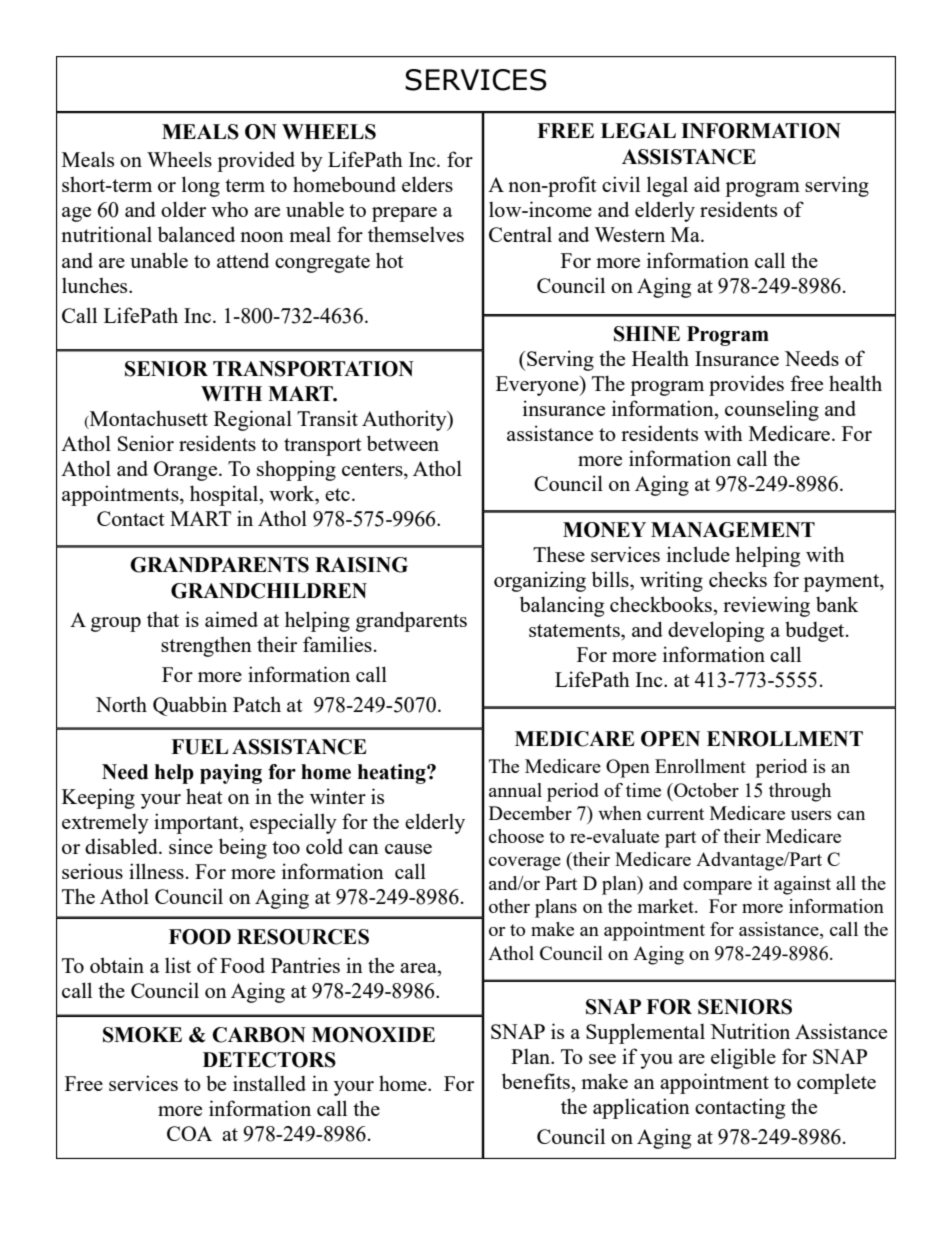 The width and height of the screenshot is (952, 1233). I want to click on between, so click(403, 443).
